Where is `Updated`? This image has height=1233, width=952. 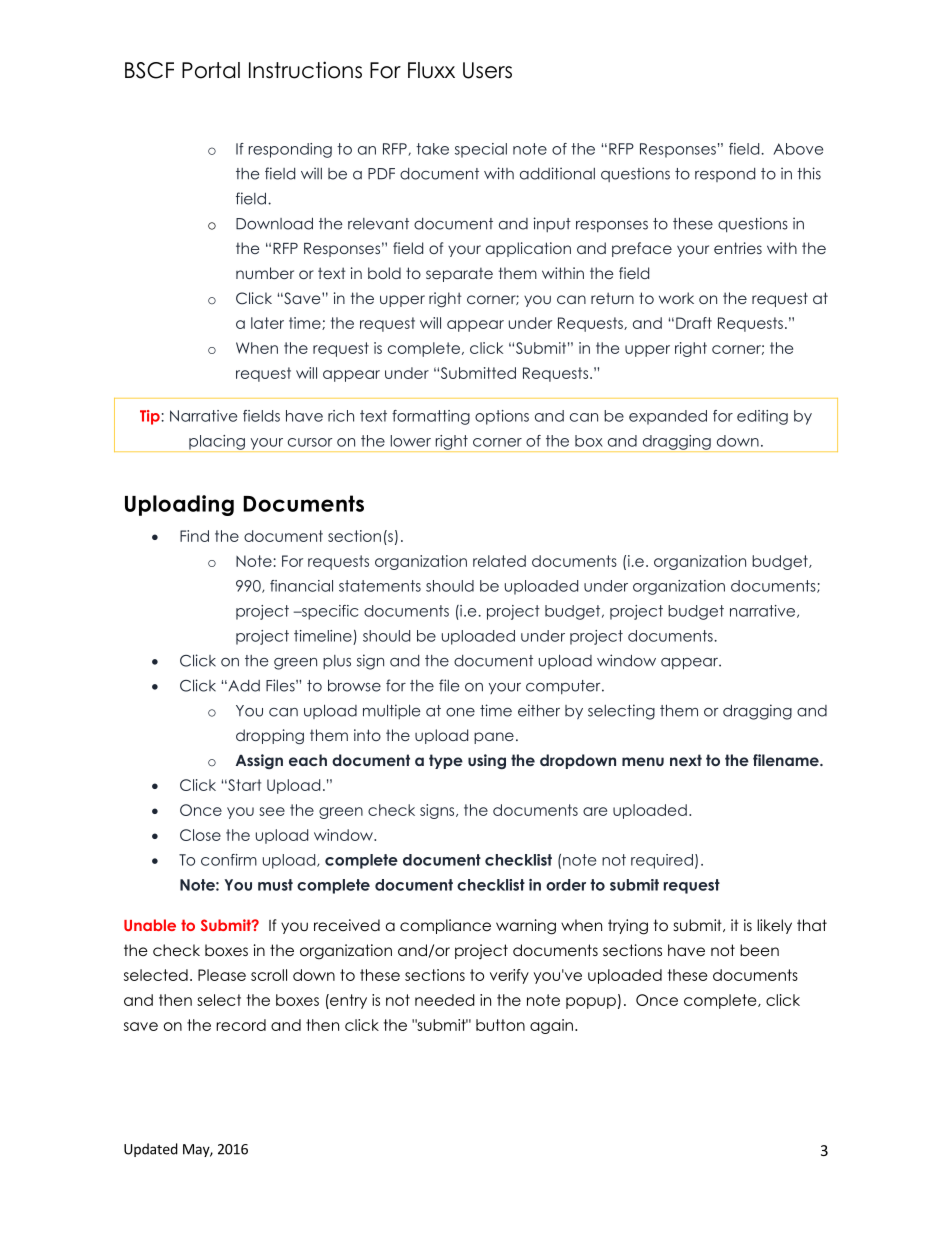
Updated is located at coordinates (151, 1150).
